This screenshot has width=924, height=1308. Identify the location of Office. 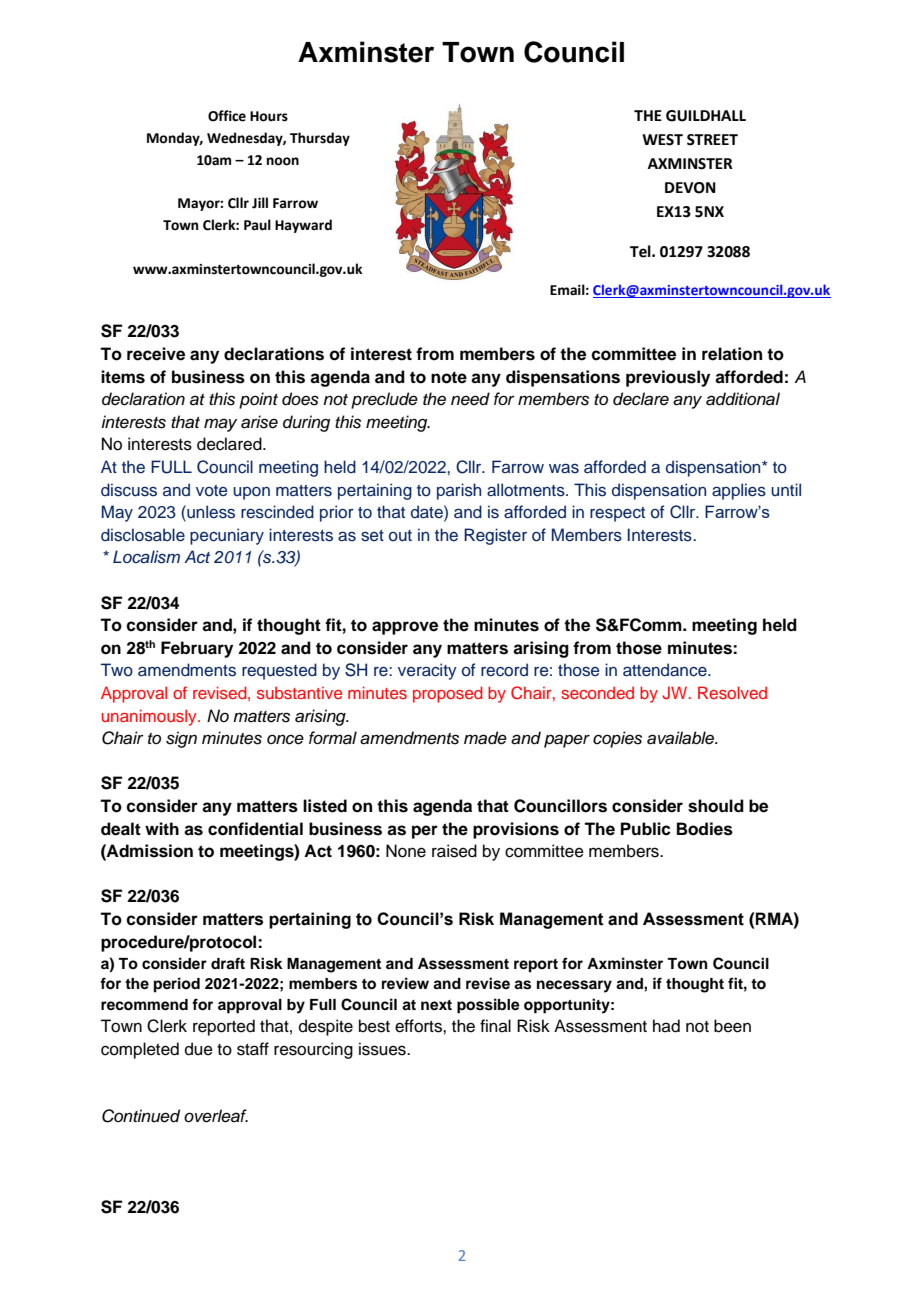
(227, 116).
